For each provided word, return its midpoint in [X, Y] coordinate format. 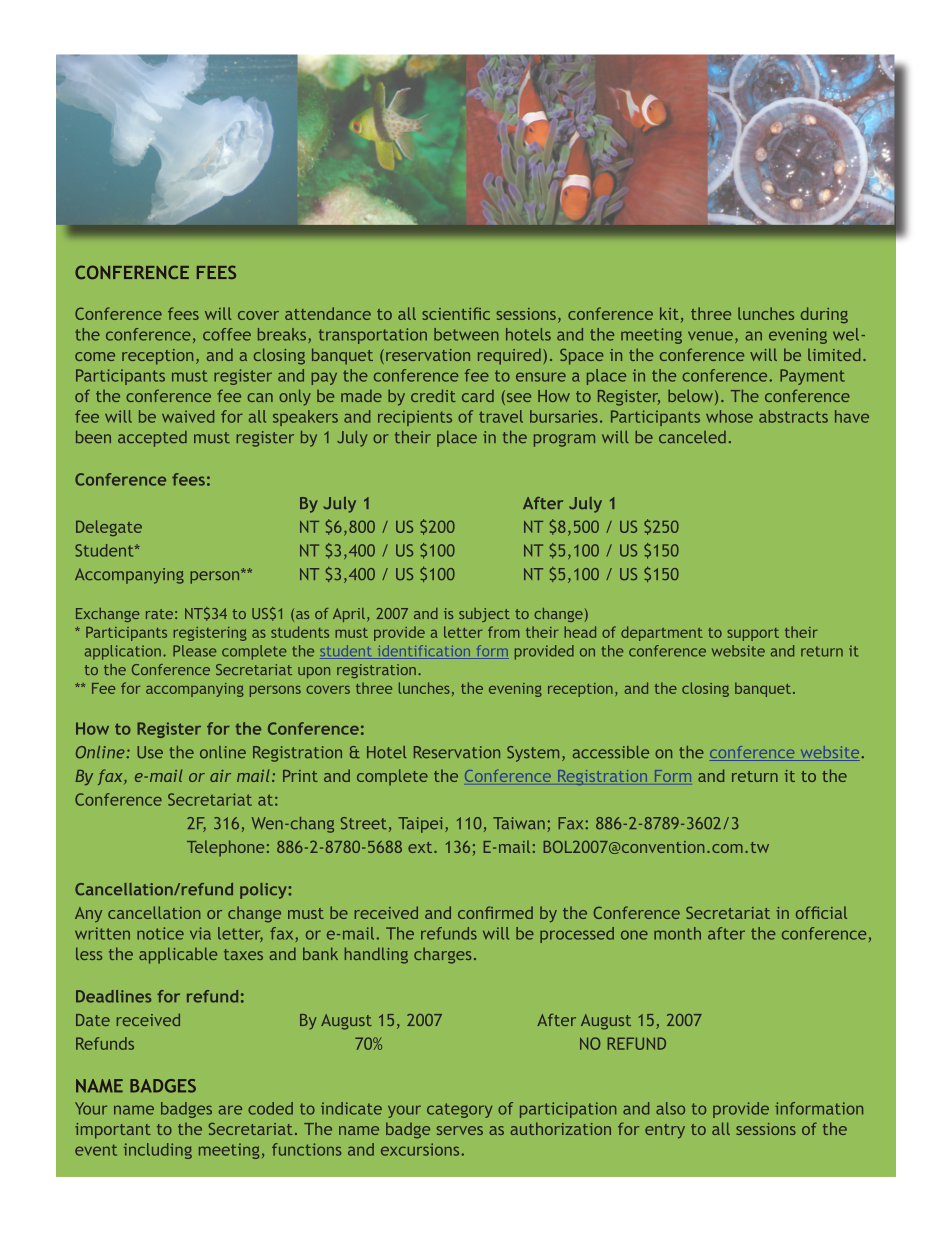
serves [460, 1130]
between [466, 334]
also [670, 1108]
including [158, 1151]
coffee [227, 334]
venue [710, 336]
